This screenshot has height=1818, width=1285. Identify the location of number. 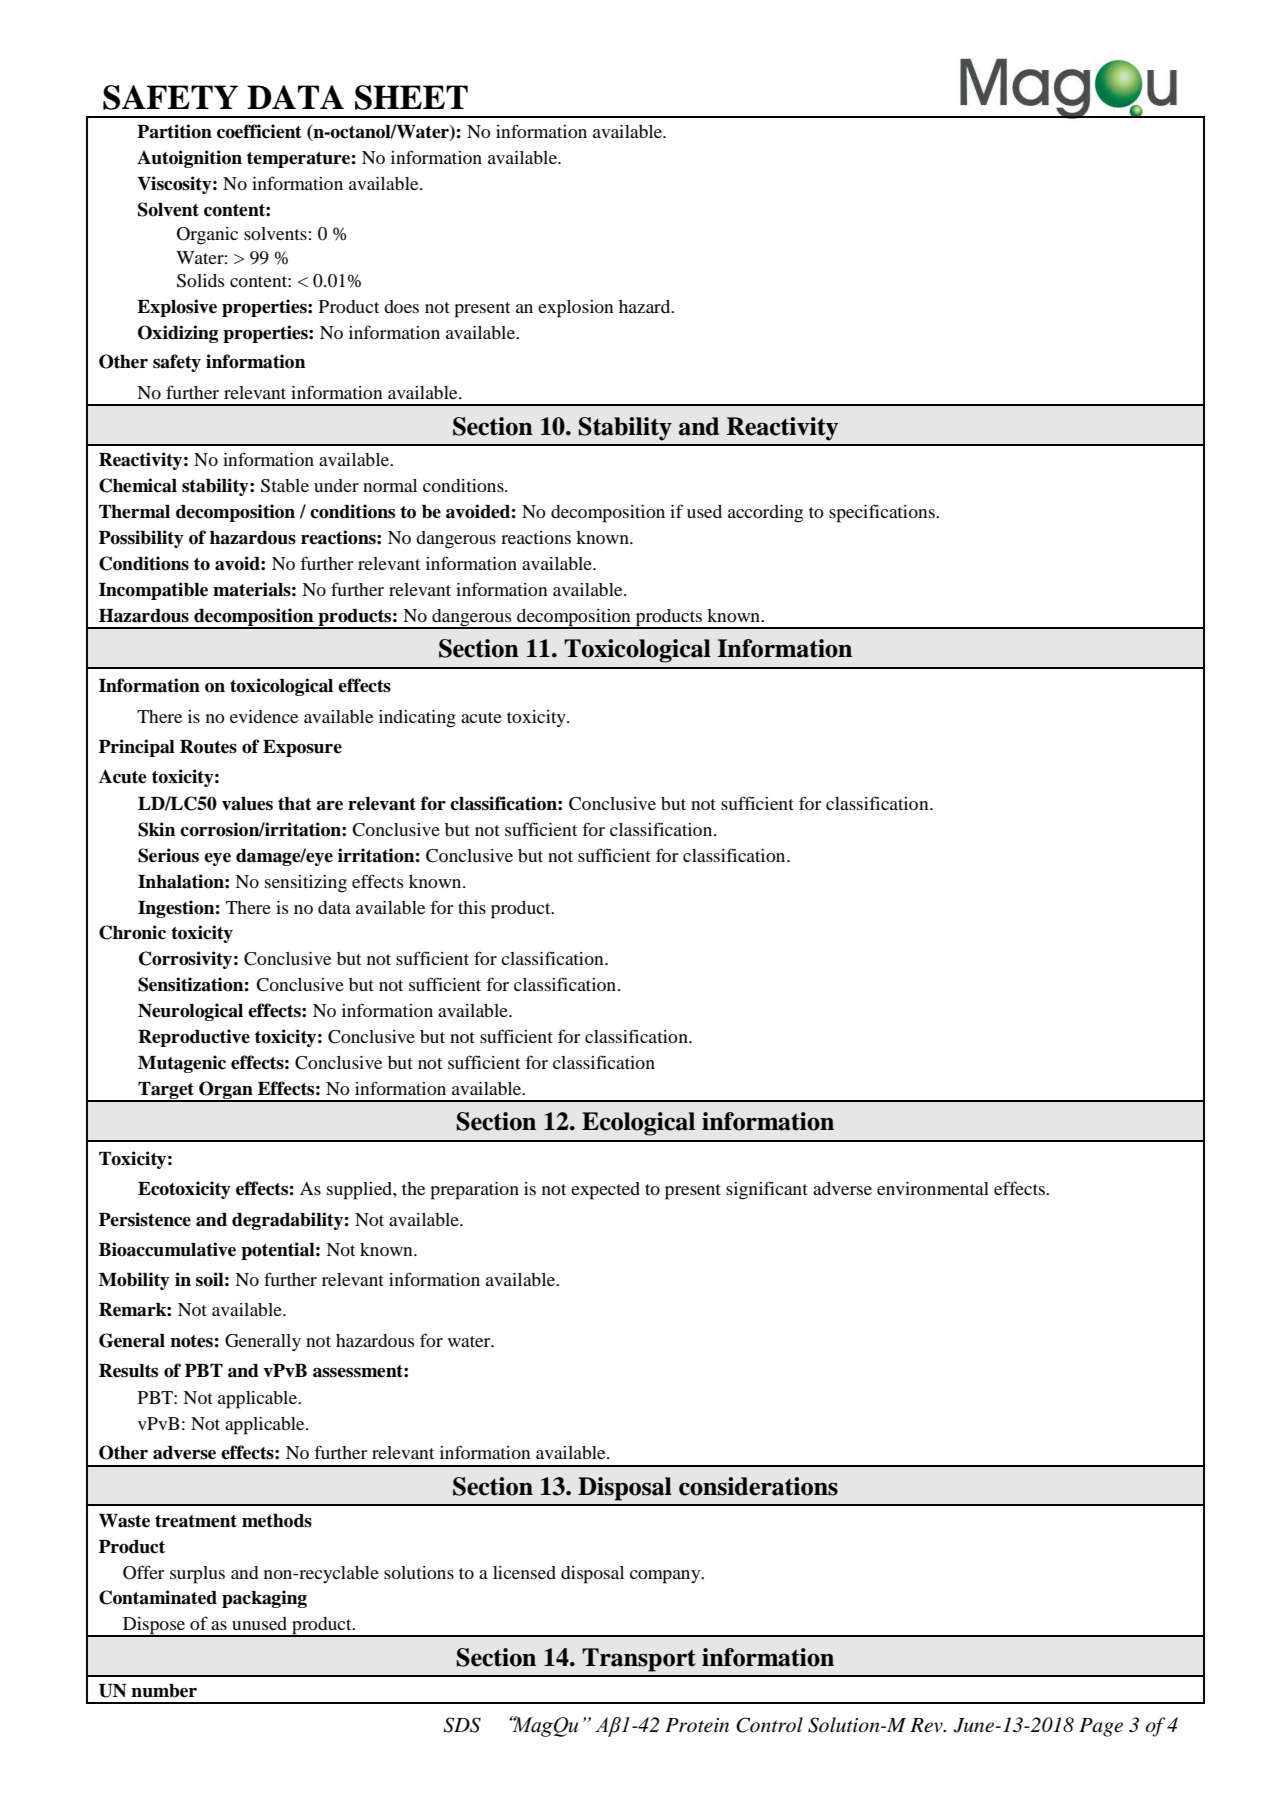
(164, 1691).
